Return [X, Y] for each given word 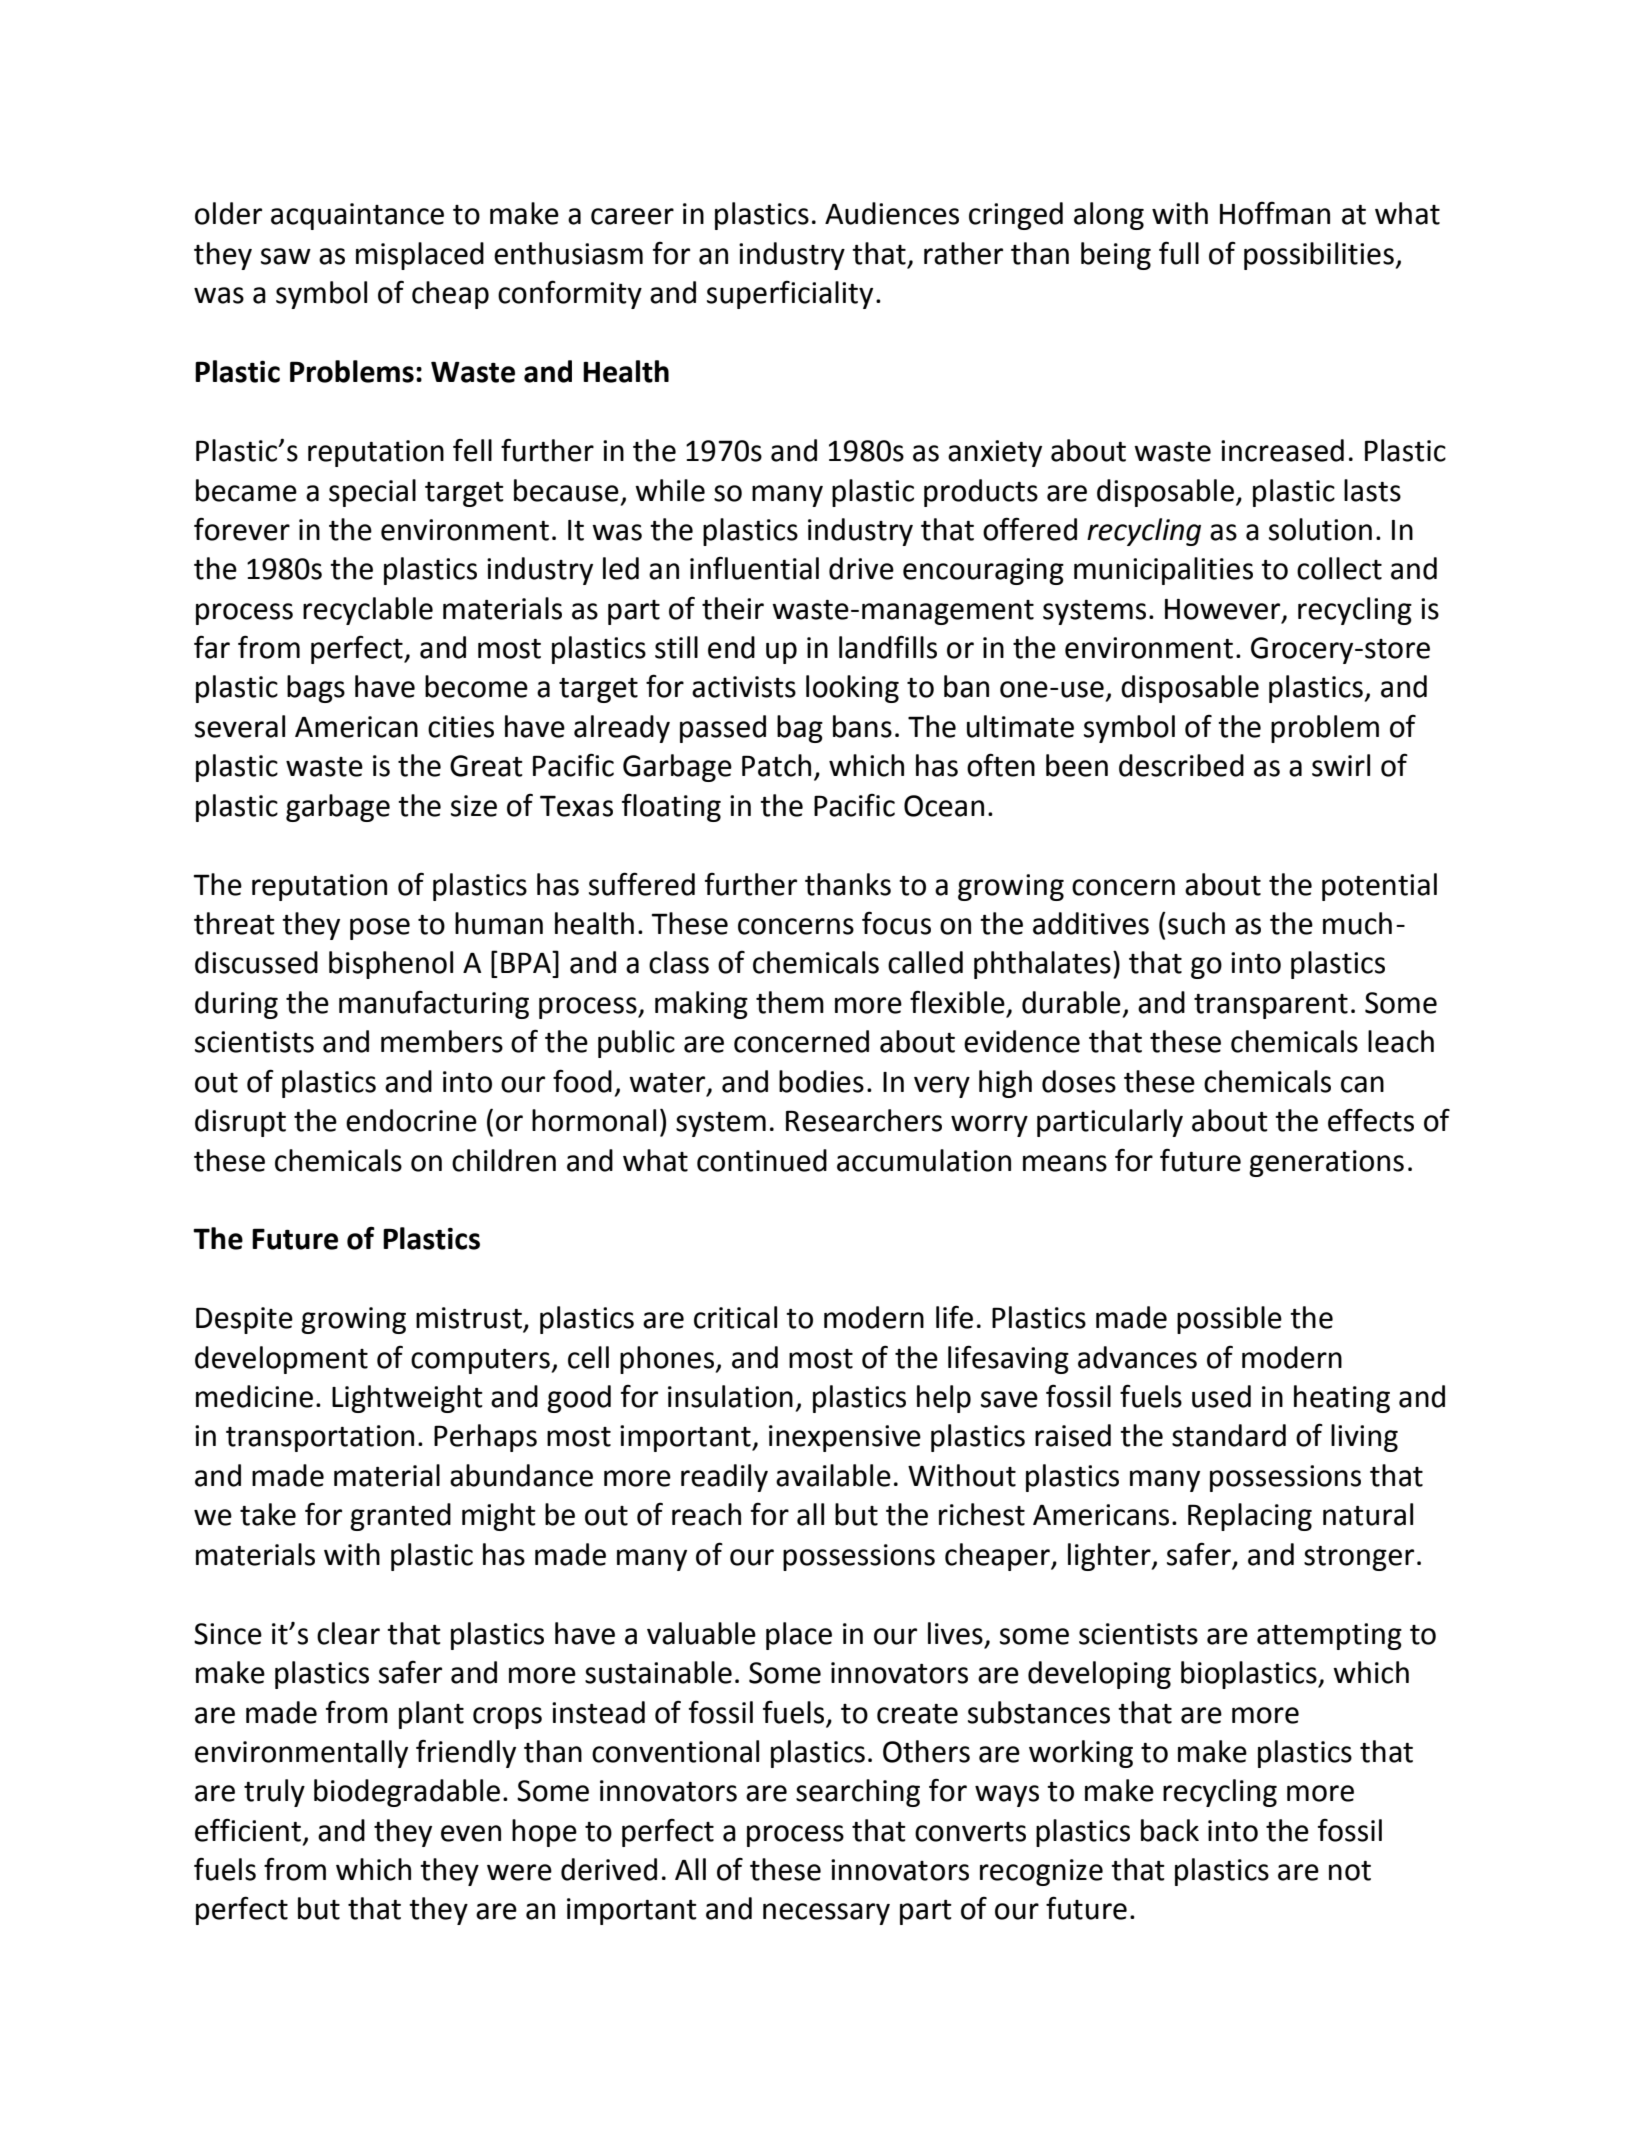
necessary [826, 1914]
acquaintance [357, 216]
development [281, 1360]
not [1350, 1871]
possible [1229, 1320]
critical [735, 1317]
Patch [776, 765]
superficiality [790, 295]
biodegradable [407, 1793]
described [1181, 765]
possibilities [1319, 256]
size [474, 806]
